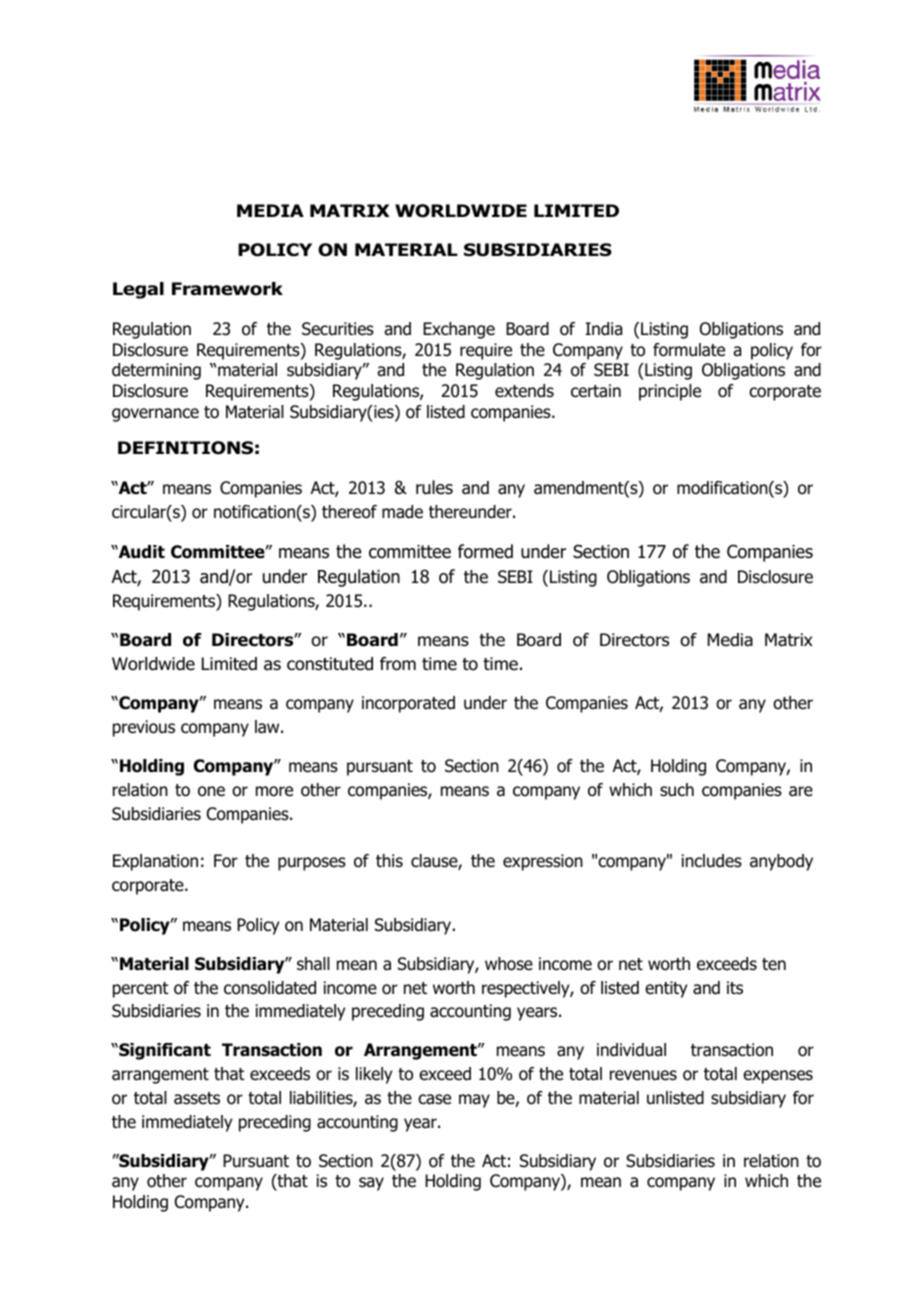 The height and width of the page is (1309, 924). What do you see at coordinates (197, 1098) in the page?
I see `assets` at bounding box center [197, 1098].
